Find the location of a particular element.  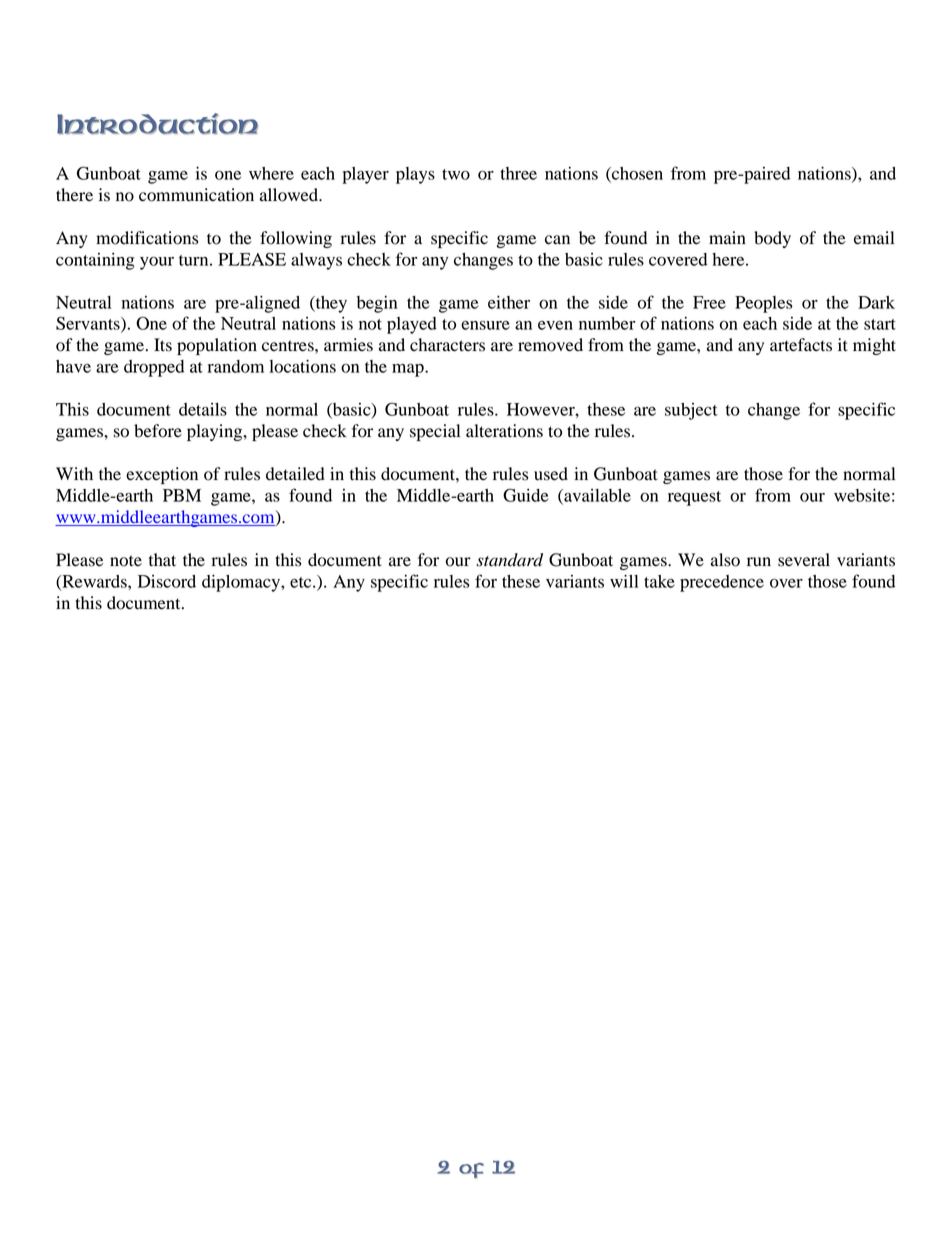

Discord is located at coordinates (167, 581).
